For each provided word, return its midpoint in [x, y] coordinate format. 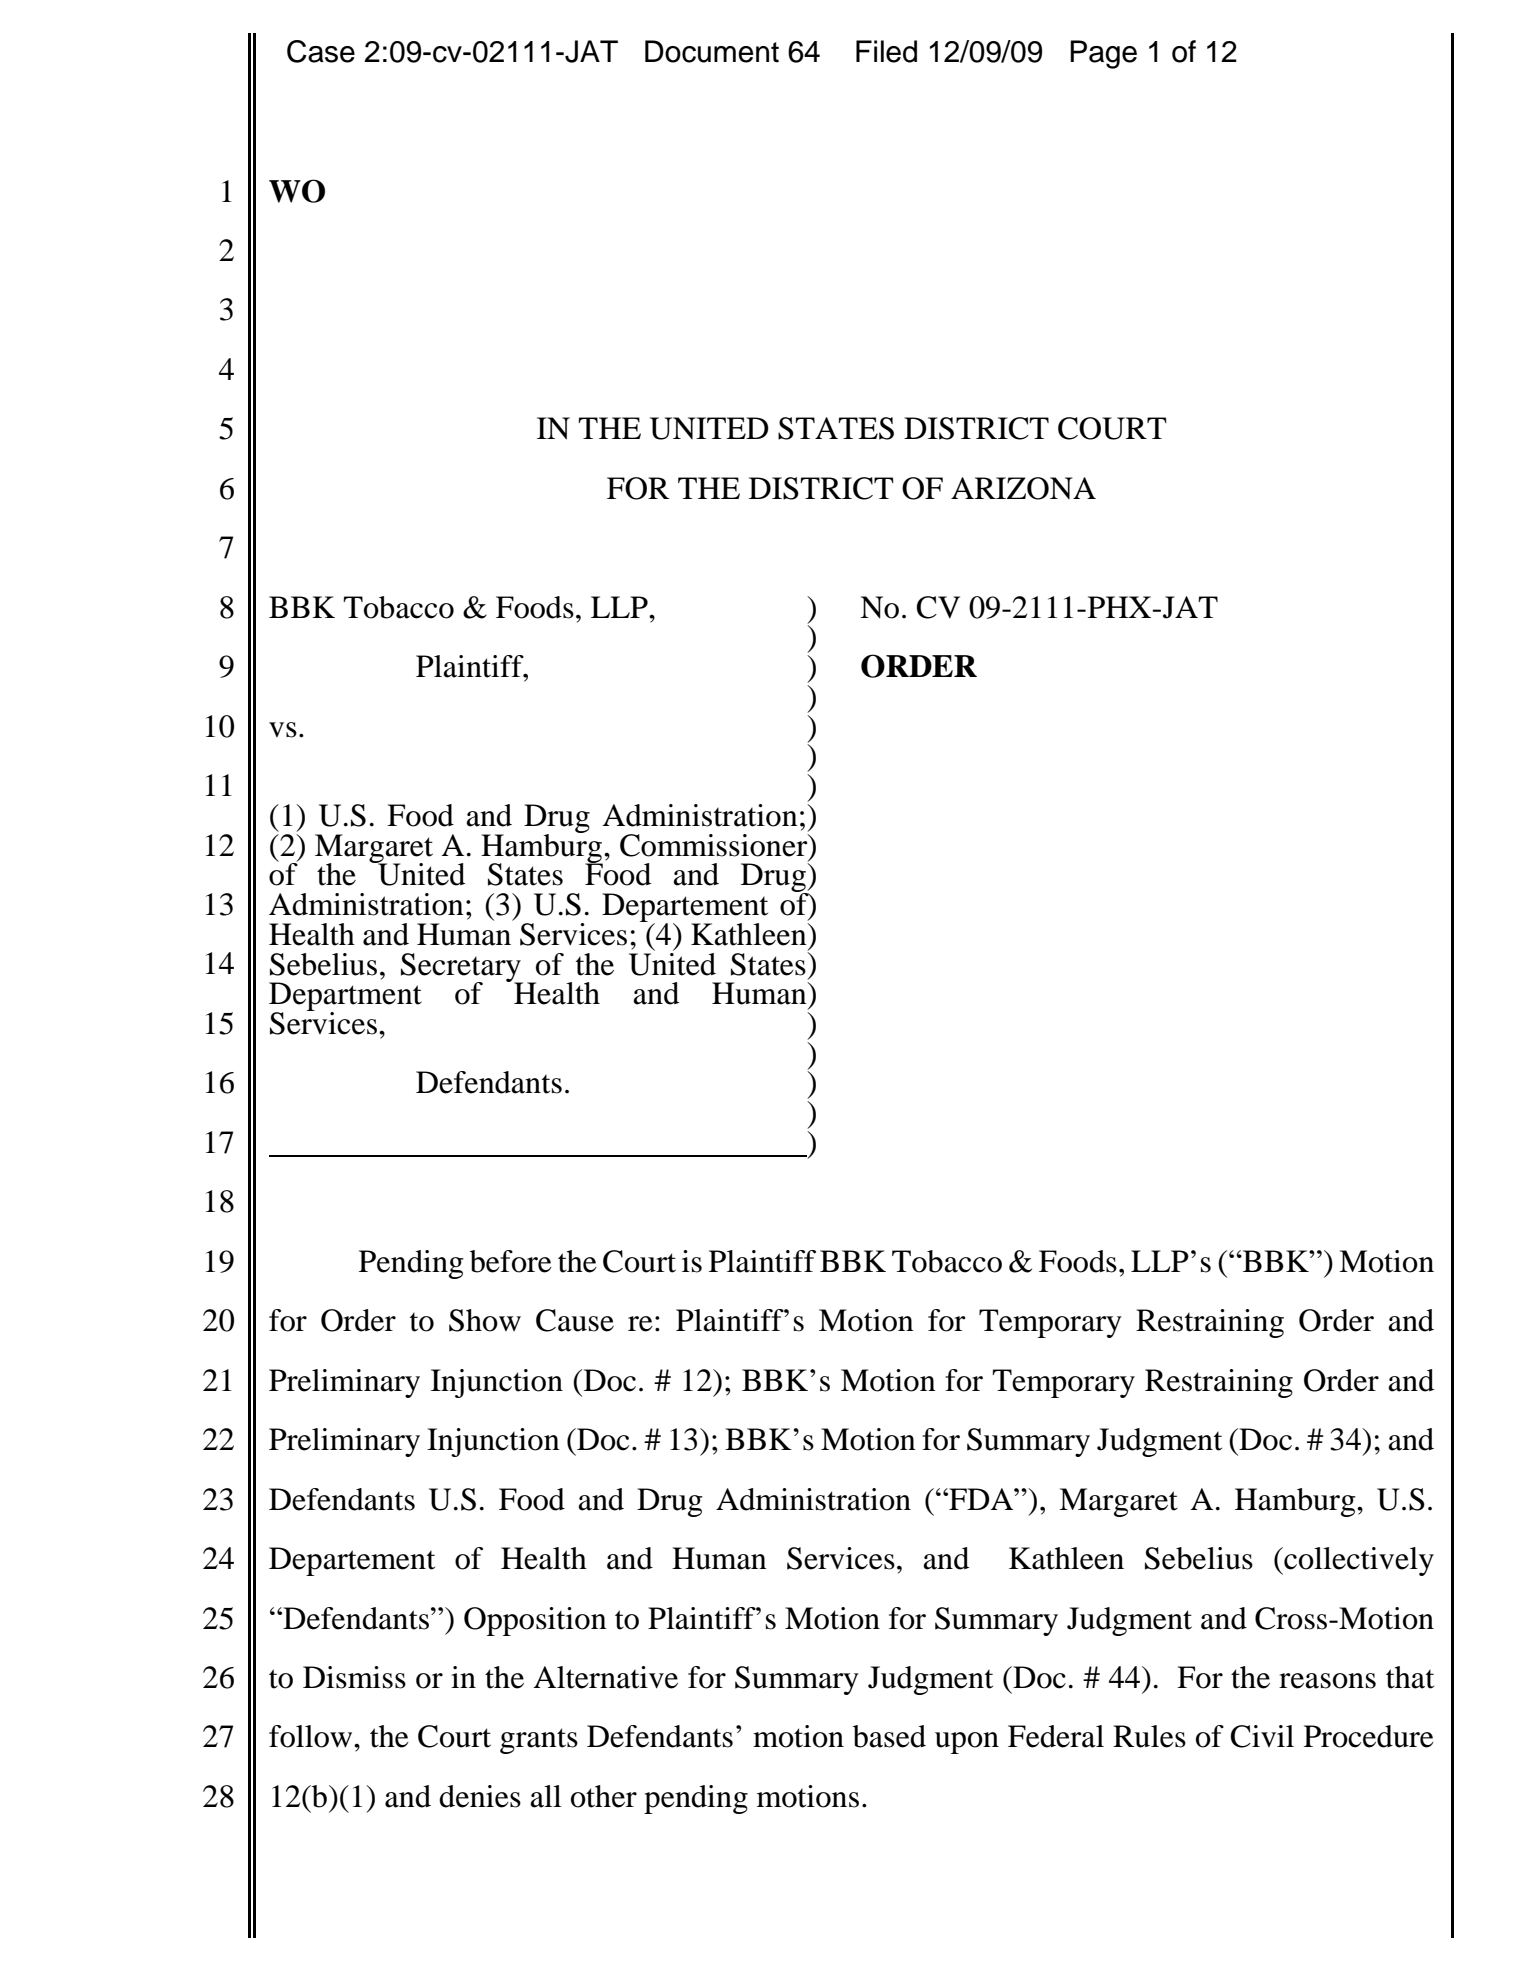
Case [321, 51]
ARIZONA [1023, 488]
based [889, 1736]
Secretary [462, 968]
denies [480, 1796]
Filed [886, 51]
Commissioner [715, 844]
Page [1103, 54]
